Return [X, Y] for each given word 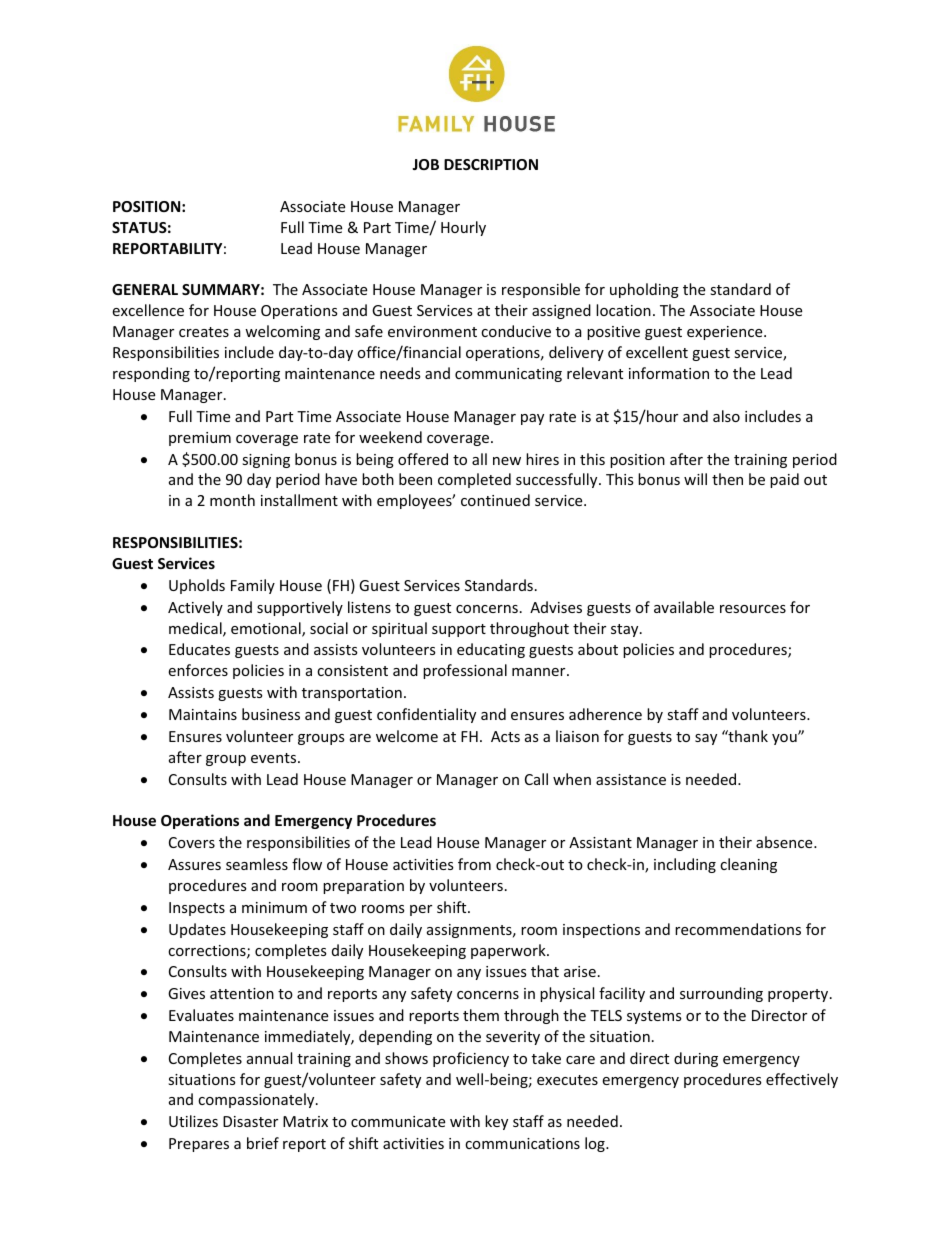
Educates [199, 649]
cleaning [748, 865]
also [726, 416]
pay [532, 419]
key [496, 1122]
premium [200, 439]
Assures [194, 864]
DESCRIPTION [491, 164]
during [696, 1059]
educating [491, 650]
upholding [644, 290]
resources [753, 609]
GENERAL [145, 289]
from [474, 864]
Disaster [250, 1121]
